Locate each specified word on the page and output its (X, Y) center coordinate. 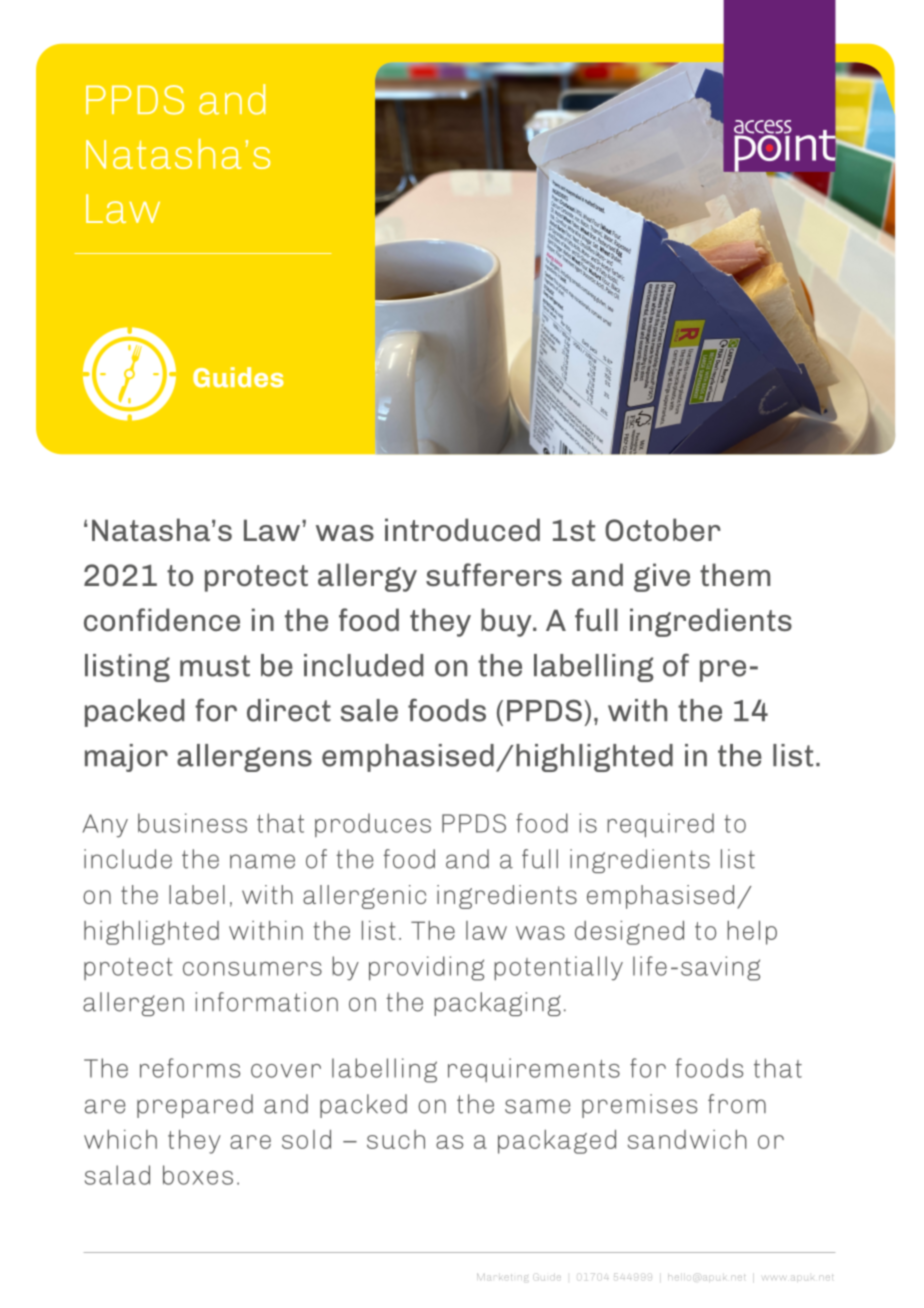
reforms (190, 1068)
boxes (198, 1175)
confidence (162, 619)
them (735, 574)
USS (115, 253)
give (662, 577)
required (660, 825)
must (215, 666)
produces (373, 825)
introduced (462, 530)
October (663, 530)
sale (369, 710)
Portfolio (264, 253)
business (192, 823)
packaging (497, 1004)
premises (639, 1106)
